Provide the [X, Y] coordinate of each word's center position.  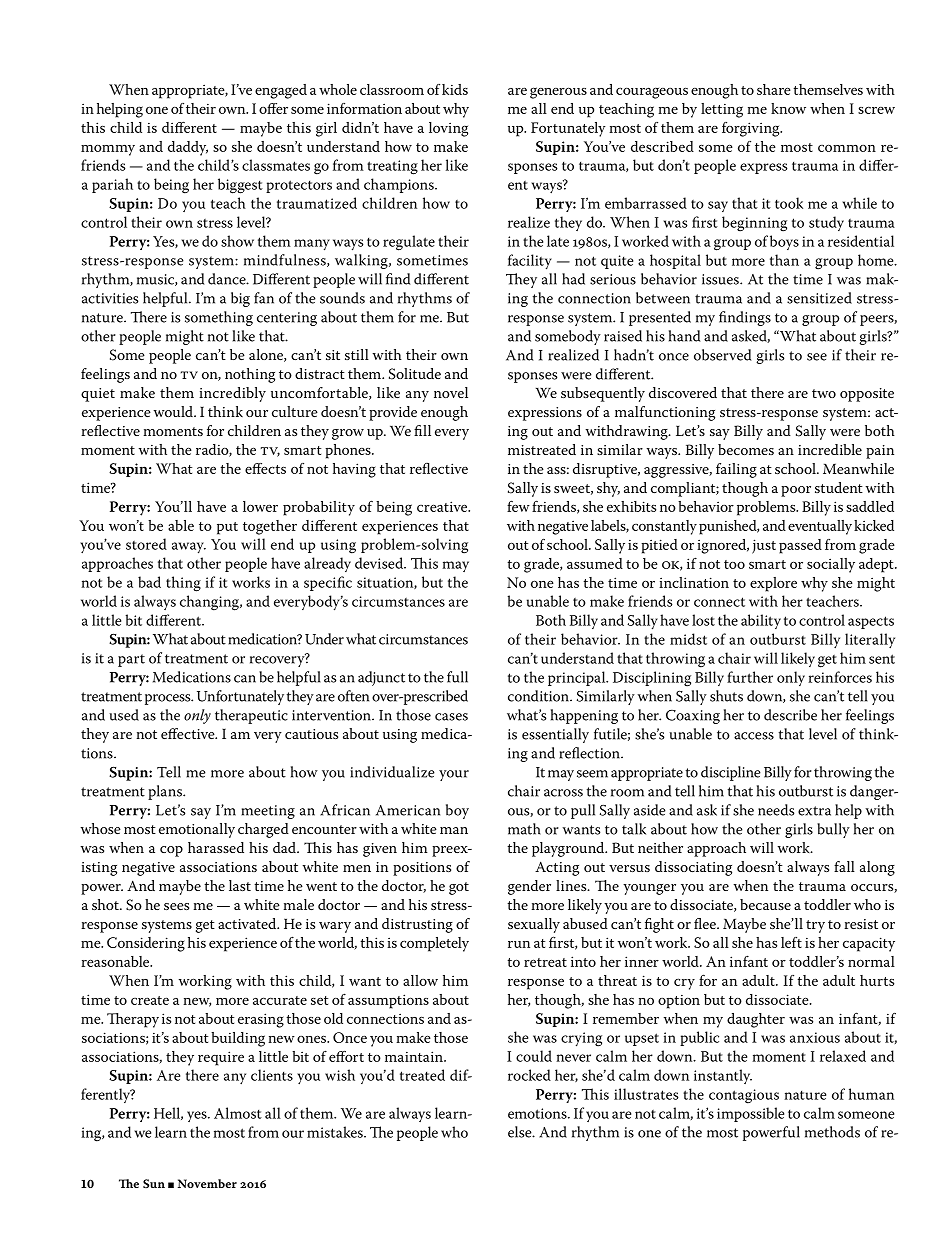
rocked [529, 1075]
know [788, 108]
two [824, 393]
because [765, 904]
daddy [188, 148]
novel [451, 392]
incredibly [232, 394]
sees [176, 906]
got [459, 888]
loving [448, 129]
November [207, 1183]
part [131, 660]
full [457, 677]
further [750, 677]
